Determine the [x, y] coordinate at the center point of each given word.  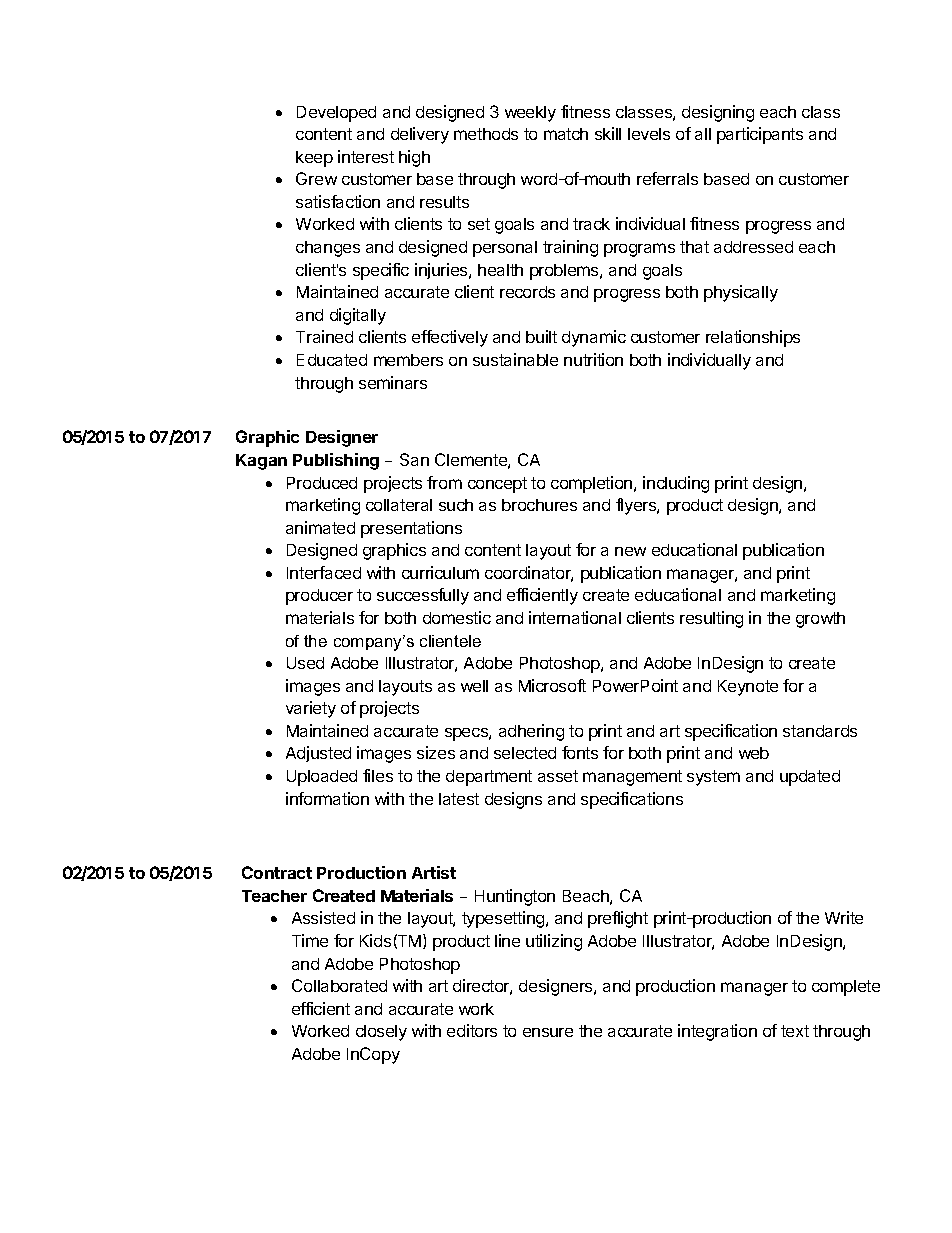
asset [558, 776]
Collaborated [339, 985]
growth [820, 620]
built [541, 336]
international [575, 617]
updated [810, 778]
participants [760, 135]
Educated [332, 360]
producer [319, 597]
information [327, 798]
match [566, 134]
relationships [753, 338]
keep [314, 159]
